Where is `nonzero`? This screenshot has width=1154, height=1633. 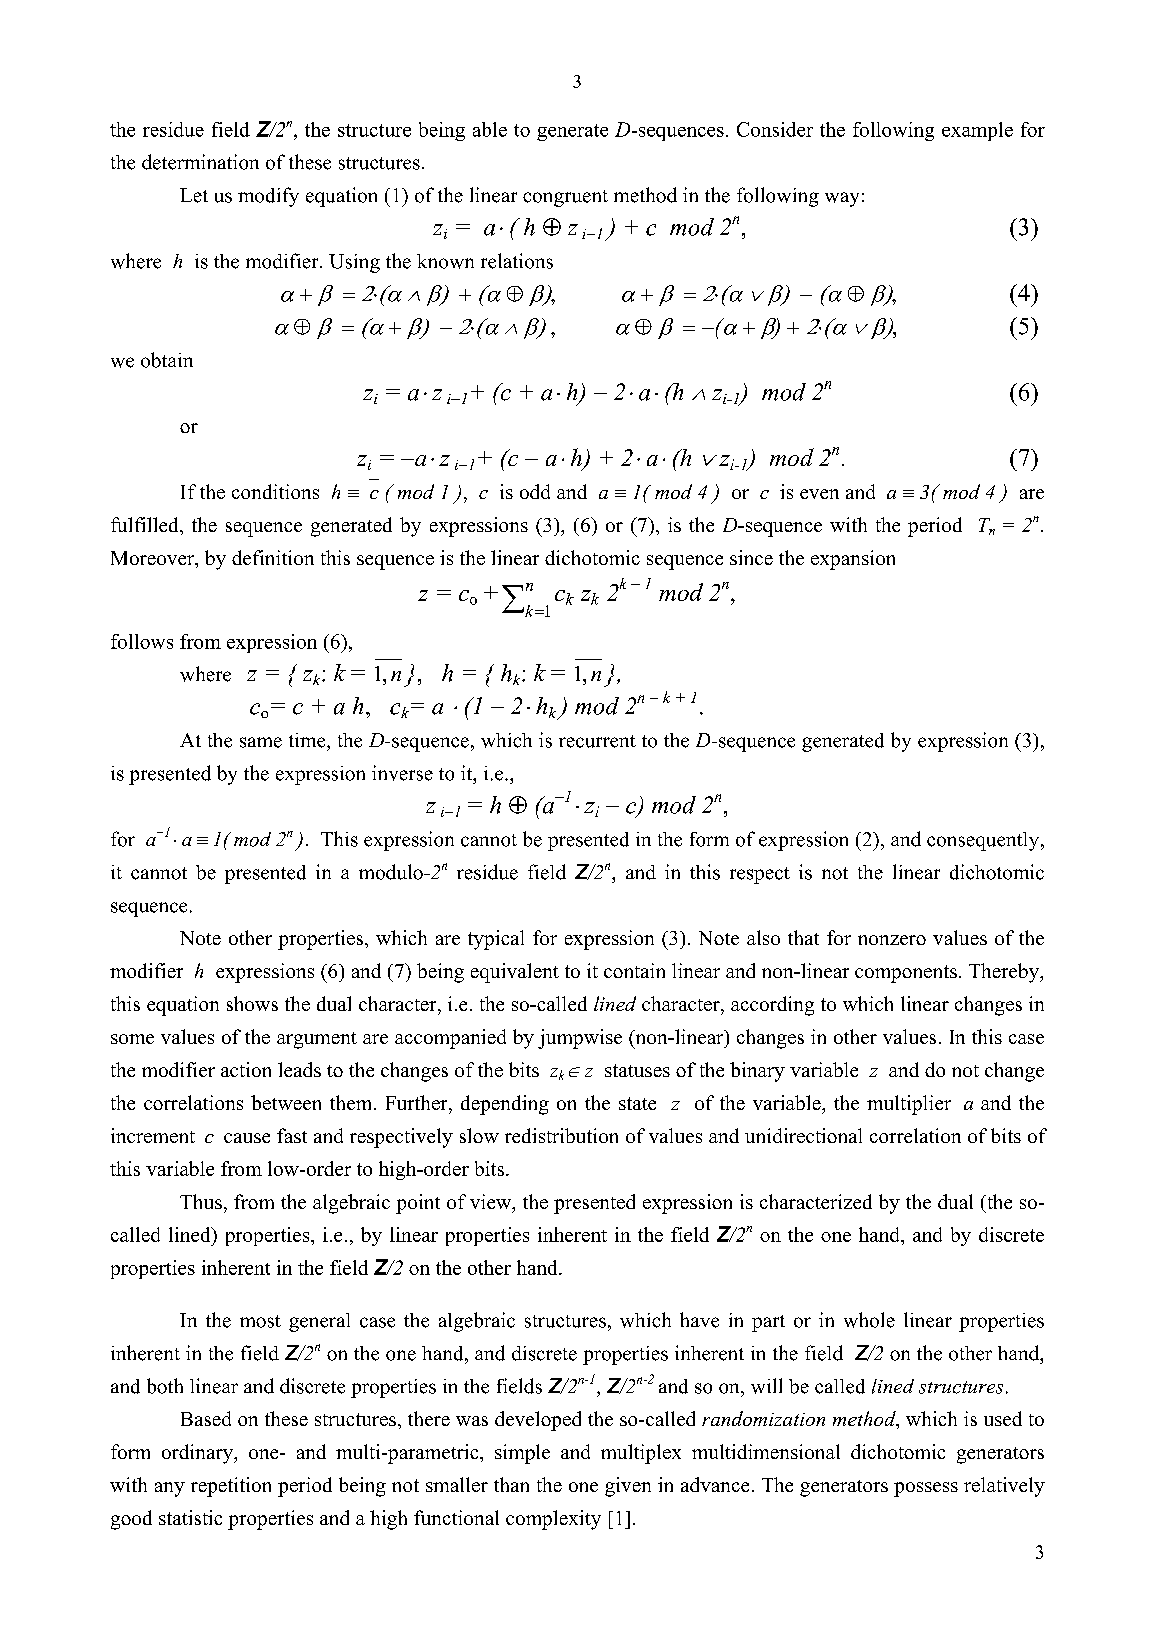 nonzero is located at coordinates (892, 940).
